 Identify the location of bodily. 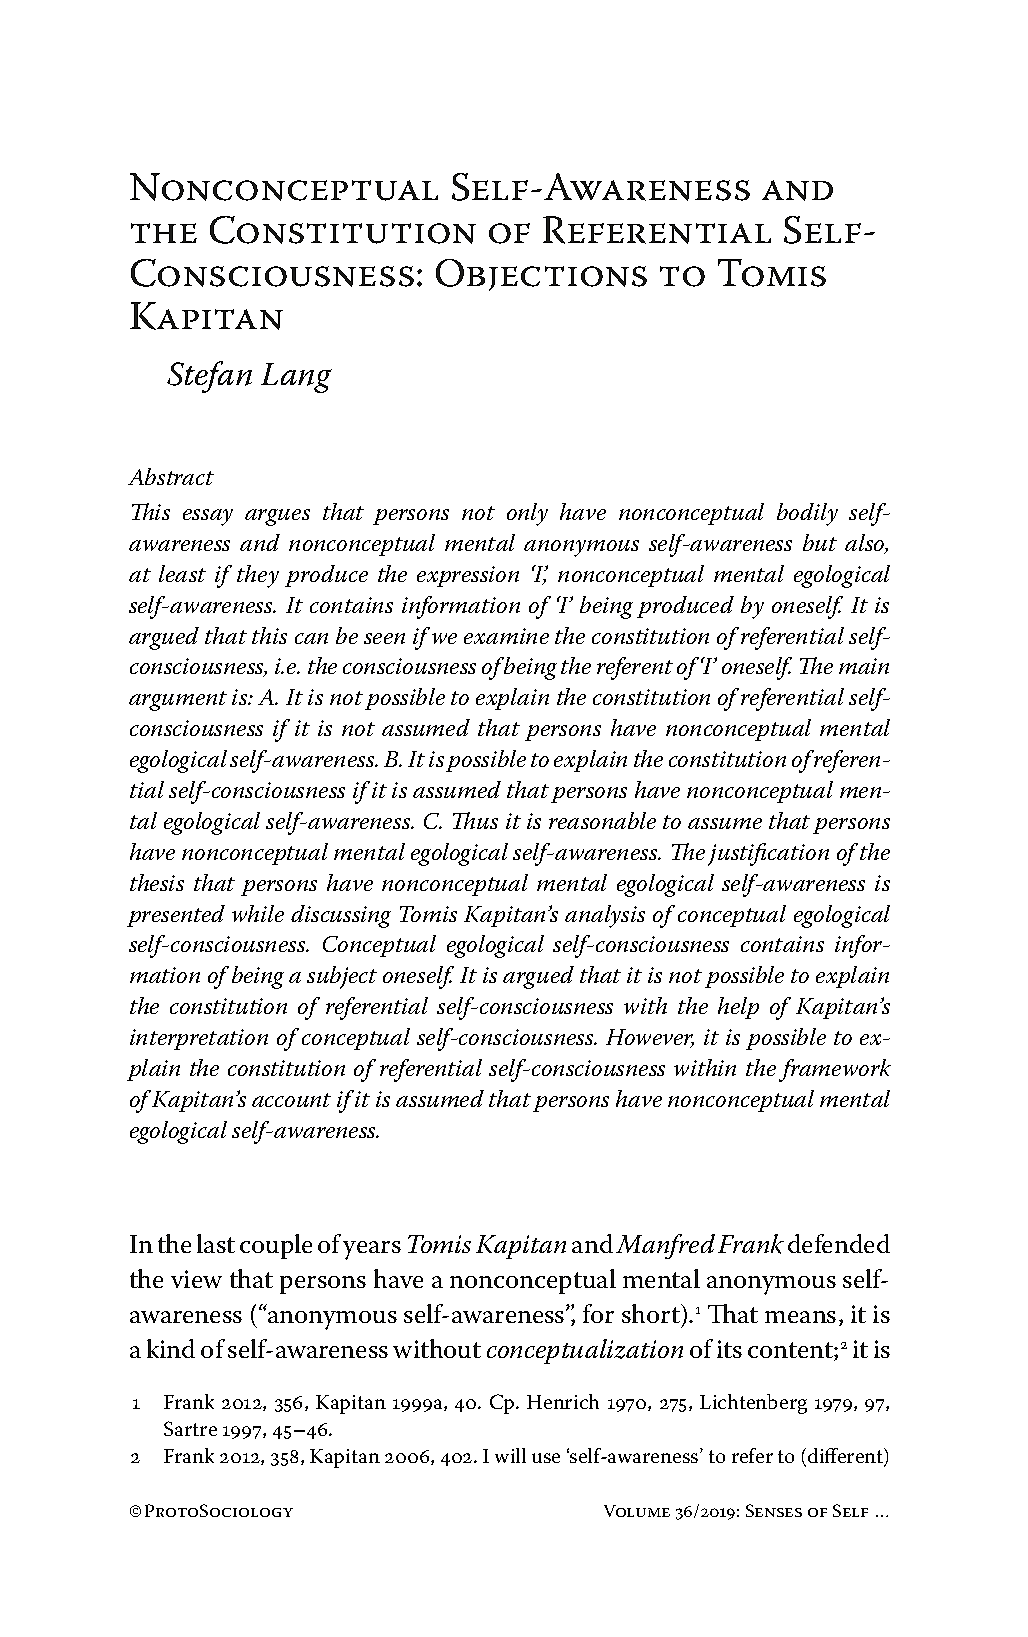
(807, 514).
